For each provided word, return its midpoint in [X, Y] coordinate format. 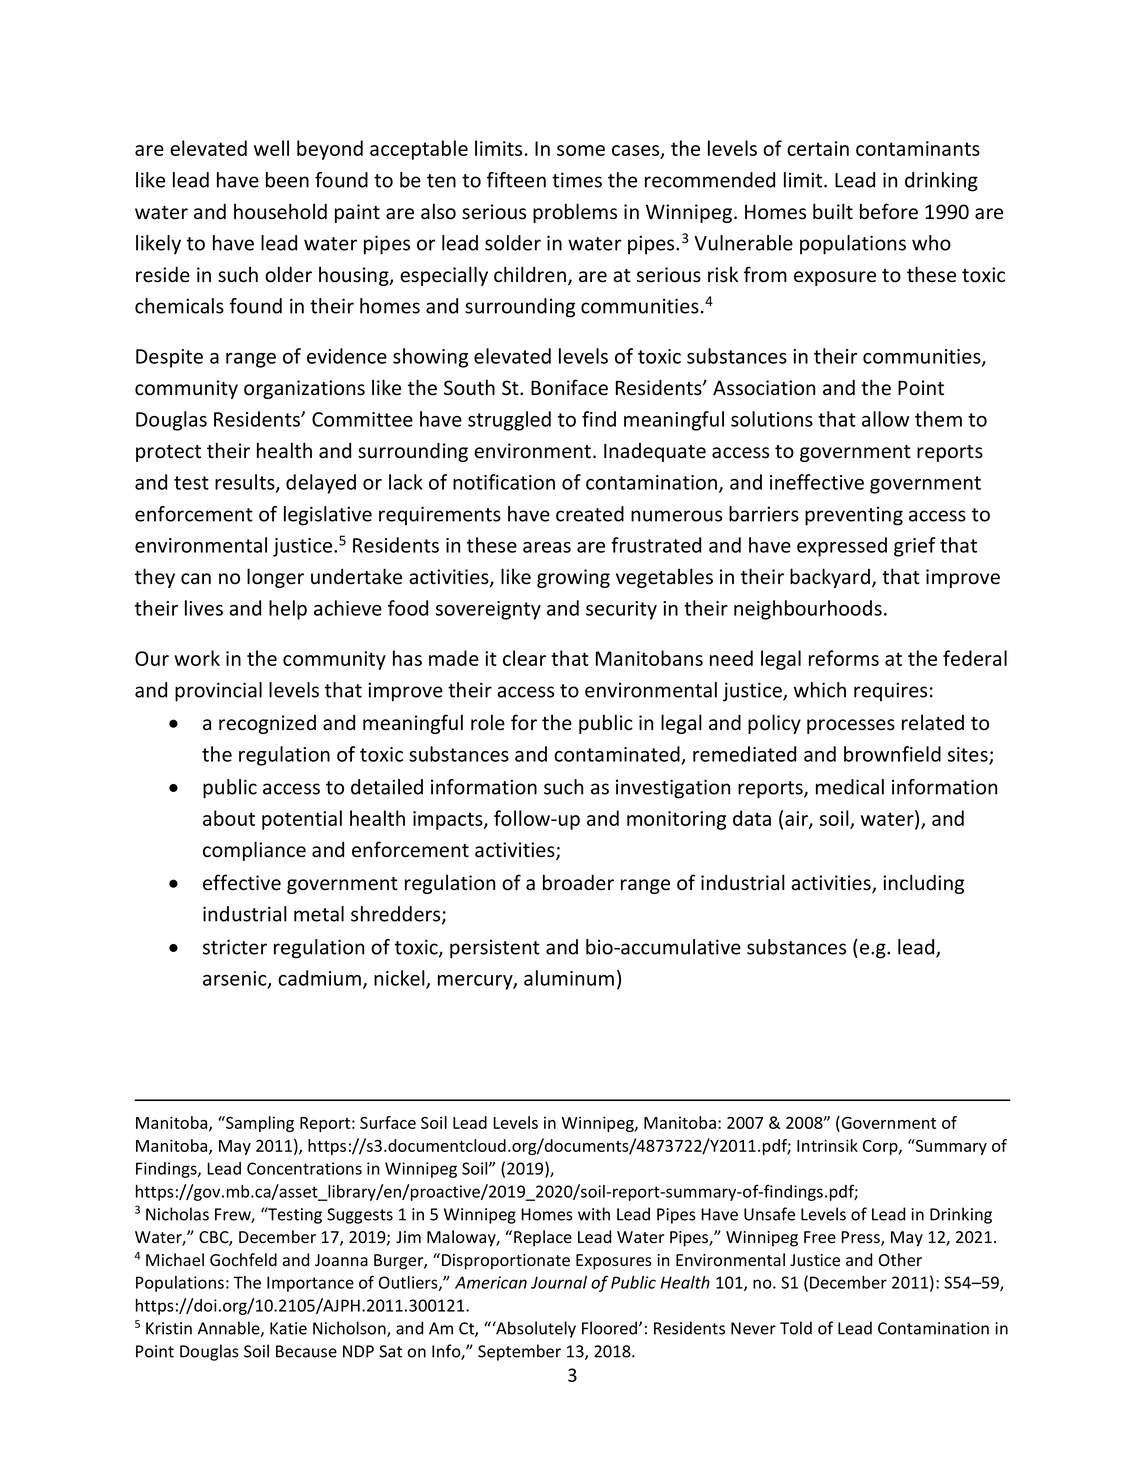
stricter [235, 947]
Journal [559, 1282]
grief [915, 547]
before [889, 211]
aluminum [569, 978]
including [923, 884]
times [577, 180]
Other [900, 1260]
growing [573, 578]
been [287, 180]
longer [275, 578]
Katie [288, 1328]
